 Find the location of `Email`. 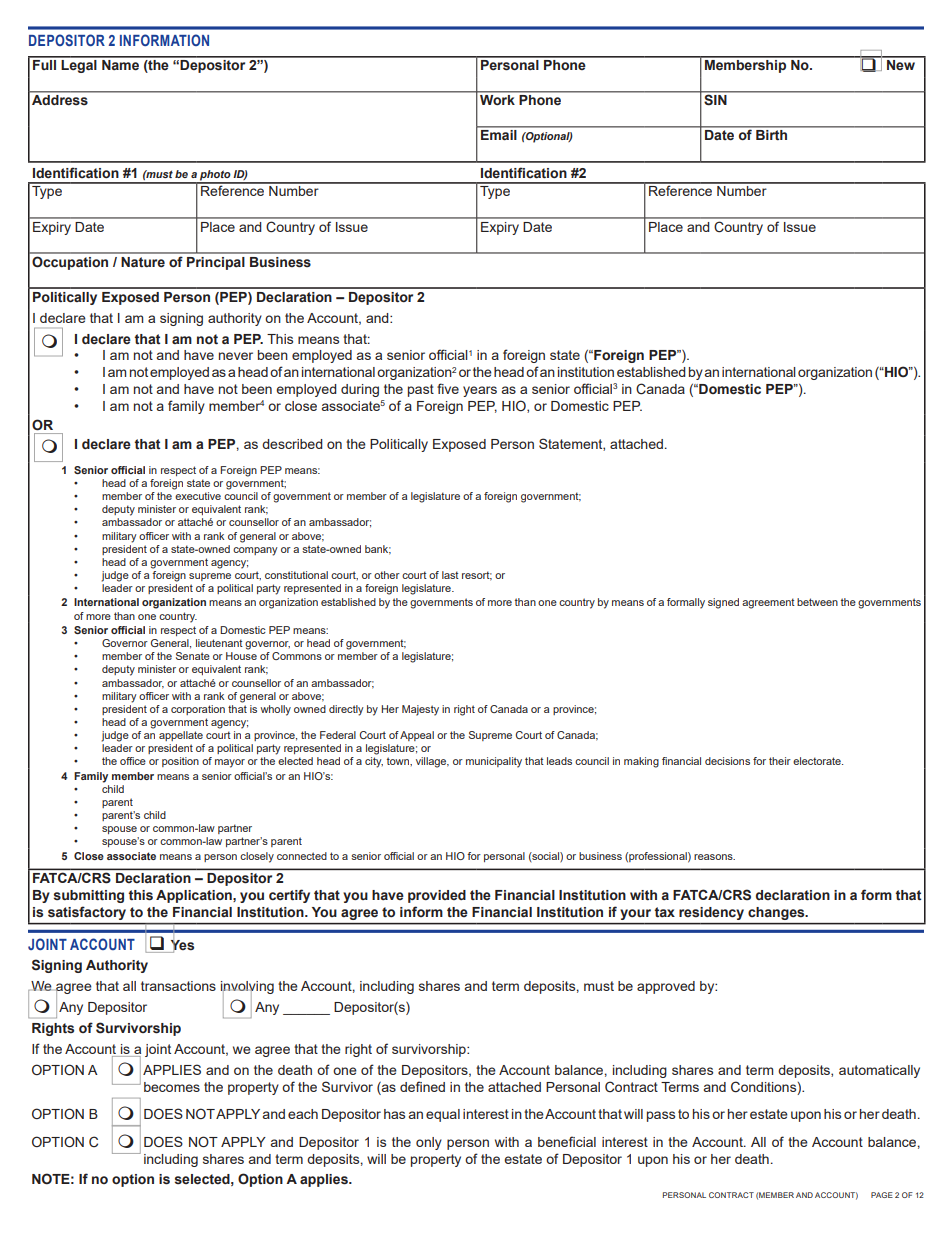

Email is located at coordinates (498, 135).
